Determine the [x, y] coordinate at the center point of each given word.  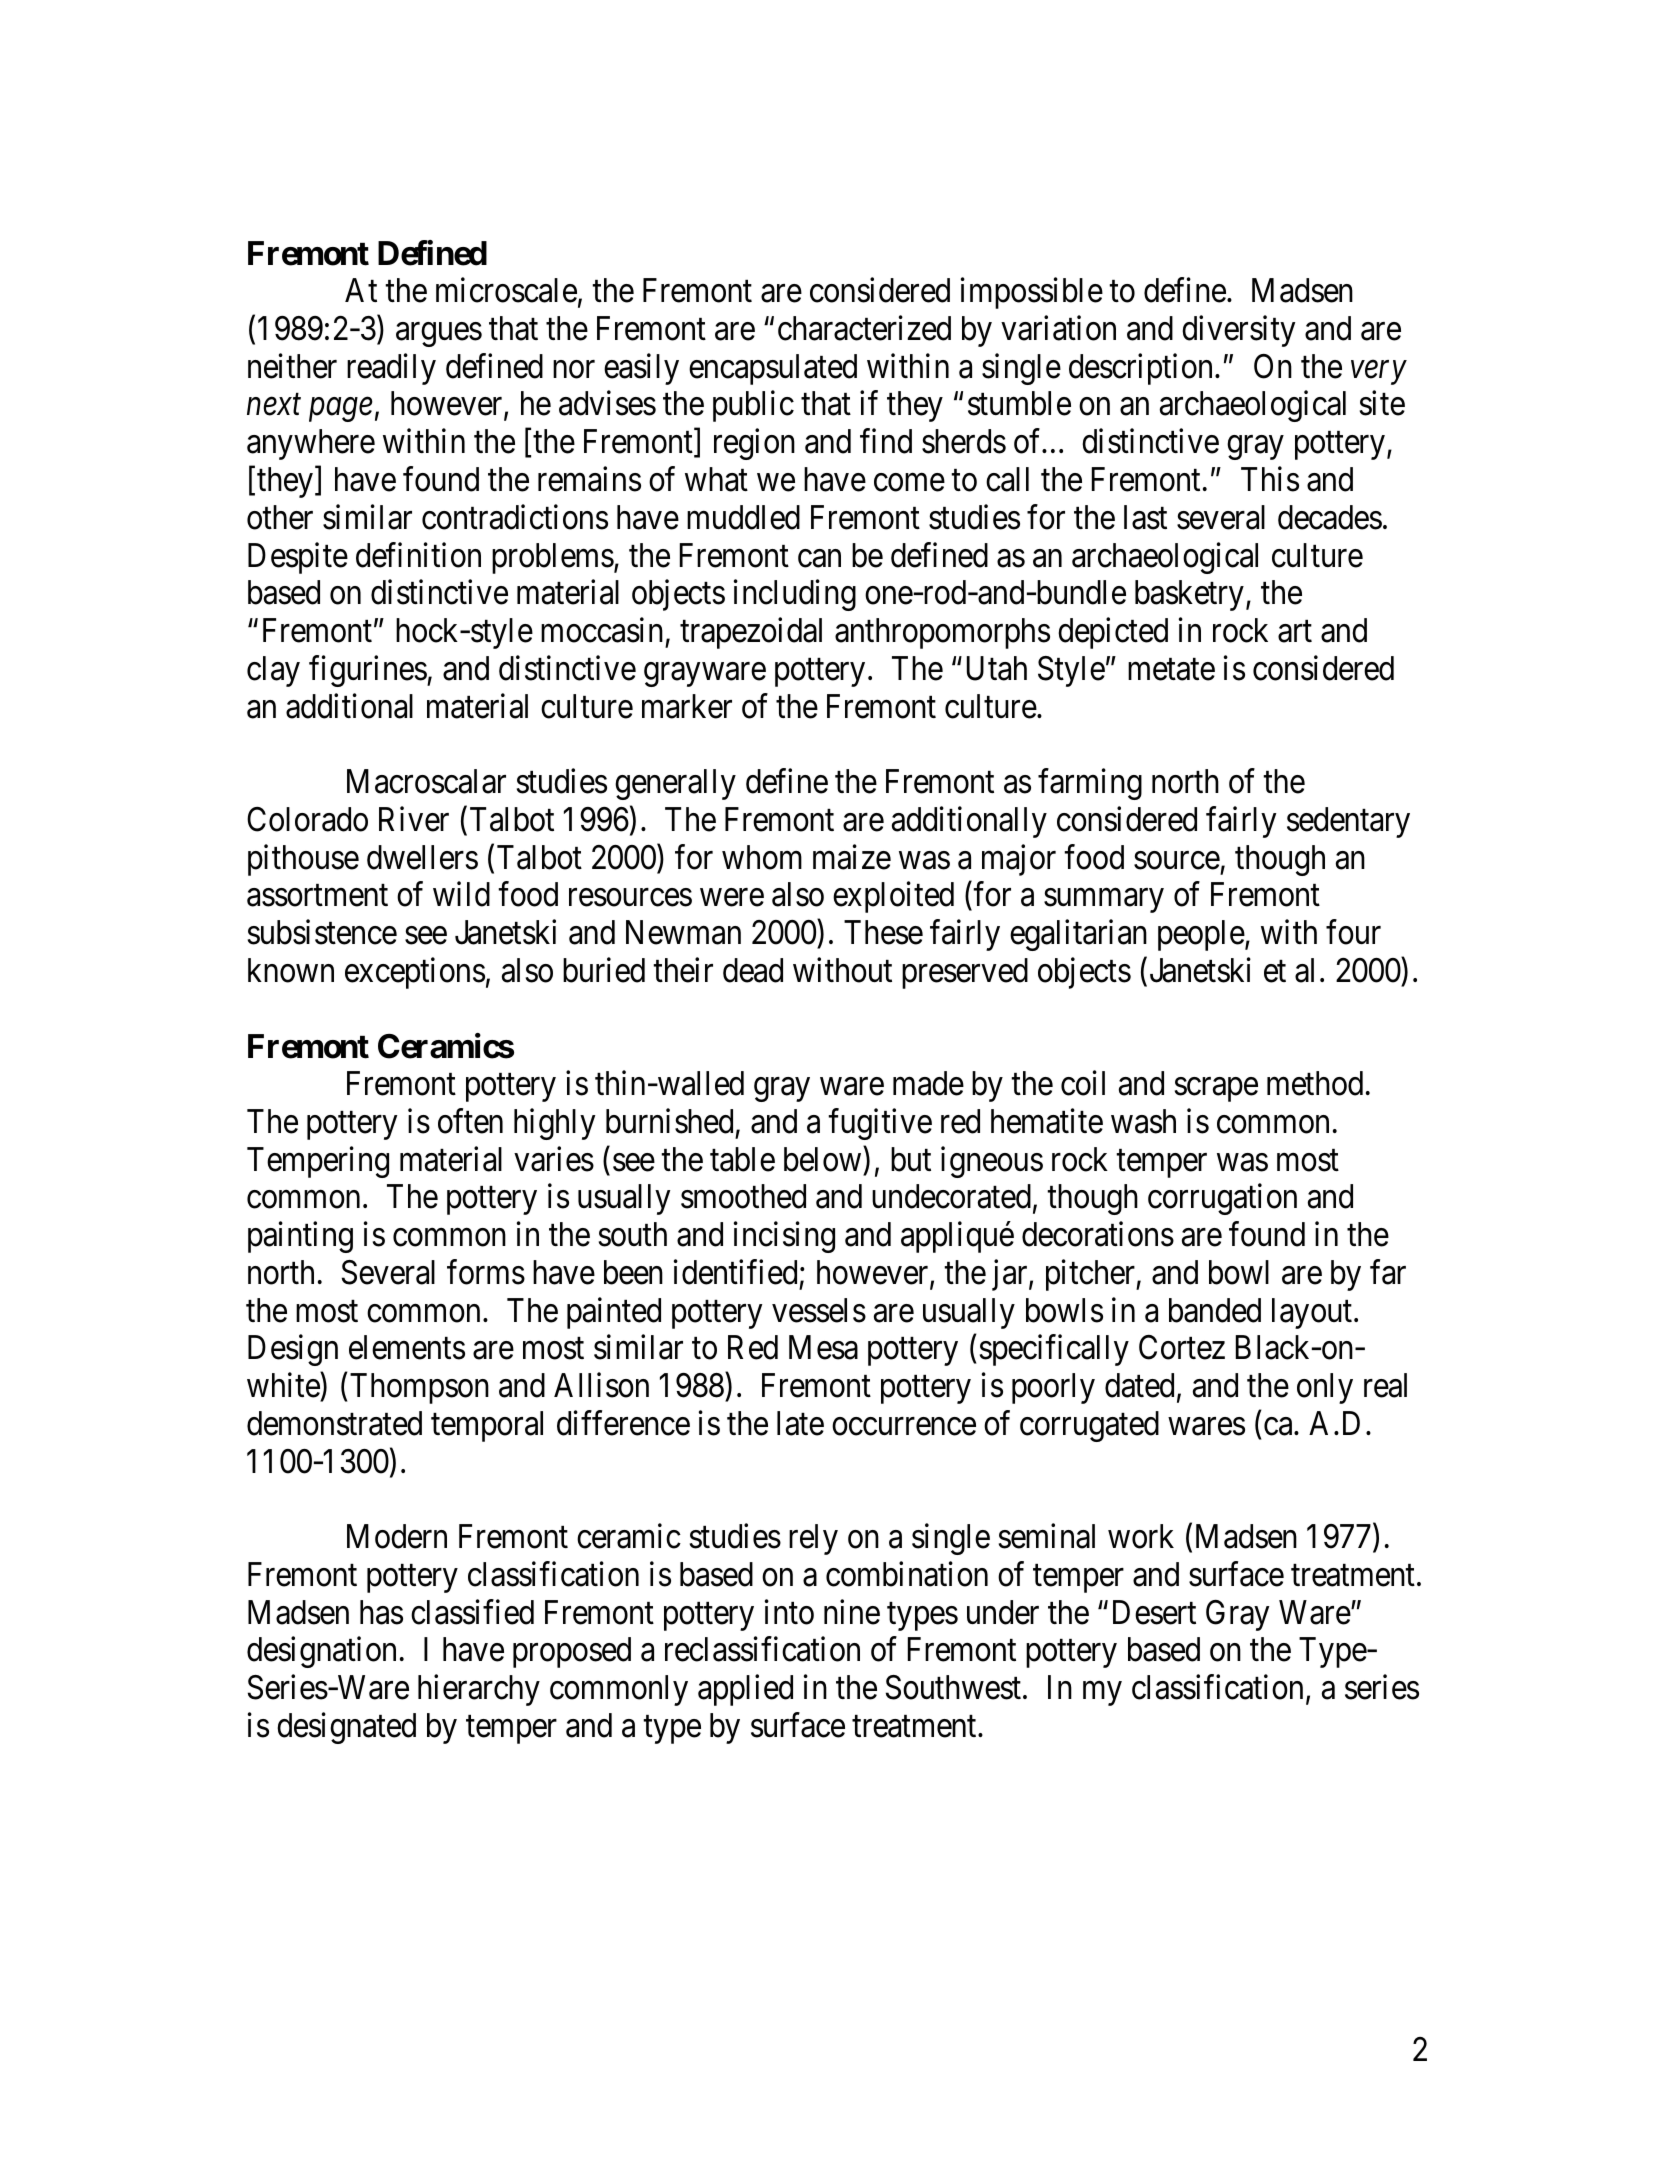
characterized [864, 328]
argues [439, 335]
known [291, 970]
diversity [1238, 331]
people [1201, 935]
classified [472, 1612]
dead [753, 970]
